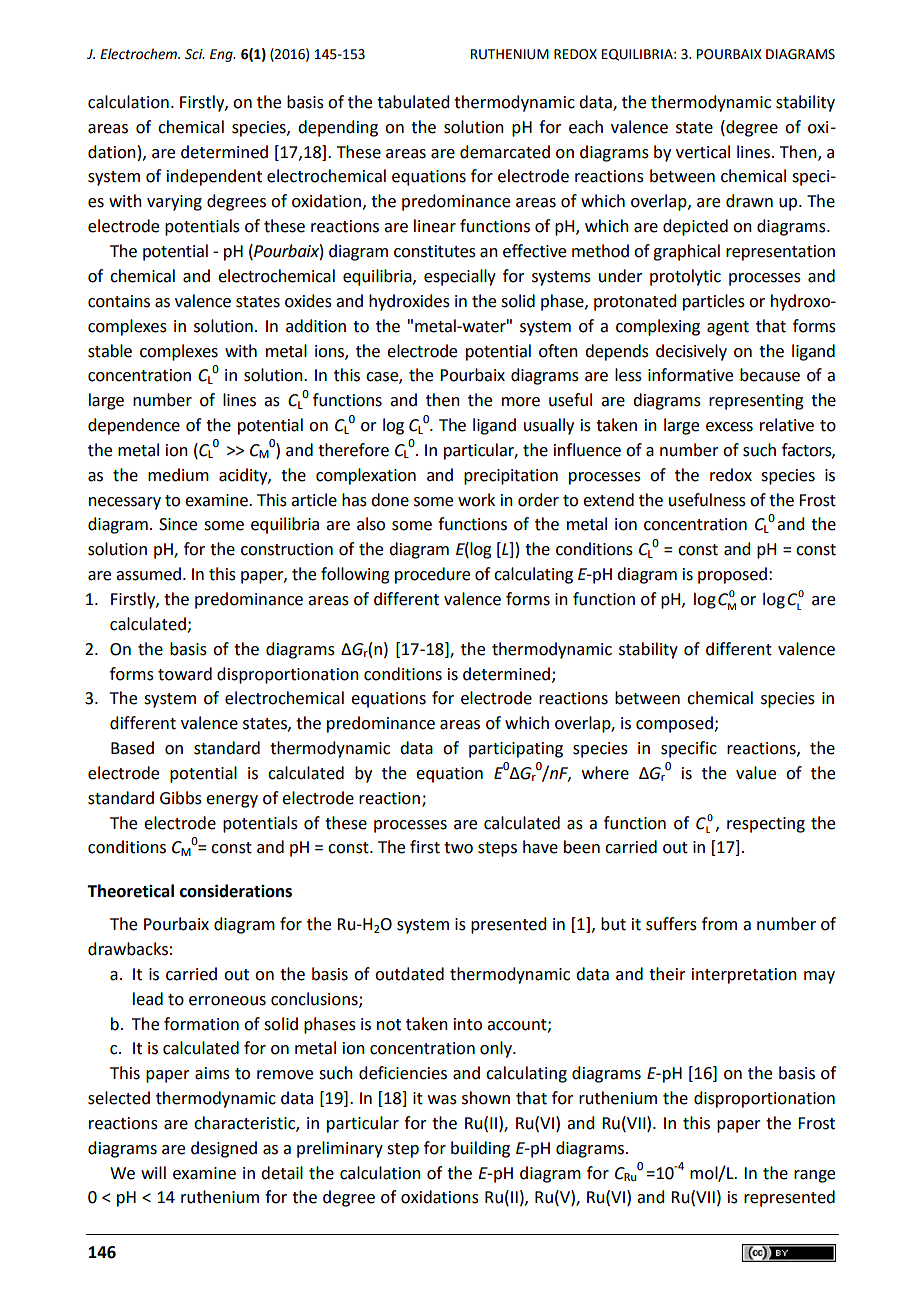  I want to click on procedure, so click(432, 575).
